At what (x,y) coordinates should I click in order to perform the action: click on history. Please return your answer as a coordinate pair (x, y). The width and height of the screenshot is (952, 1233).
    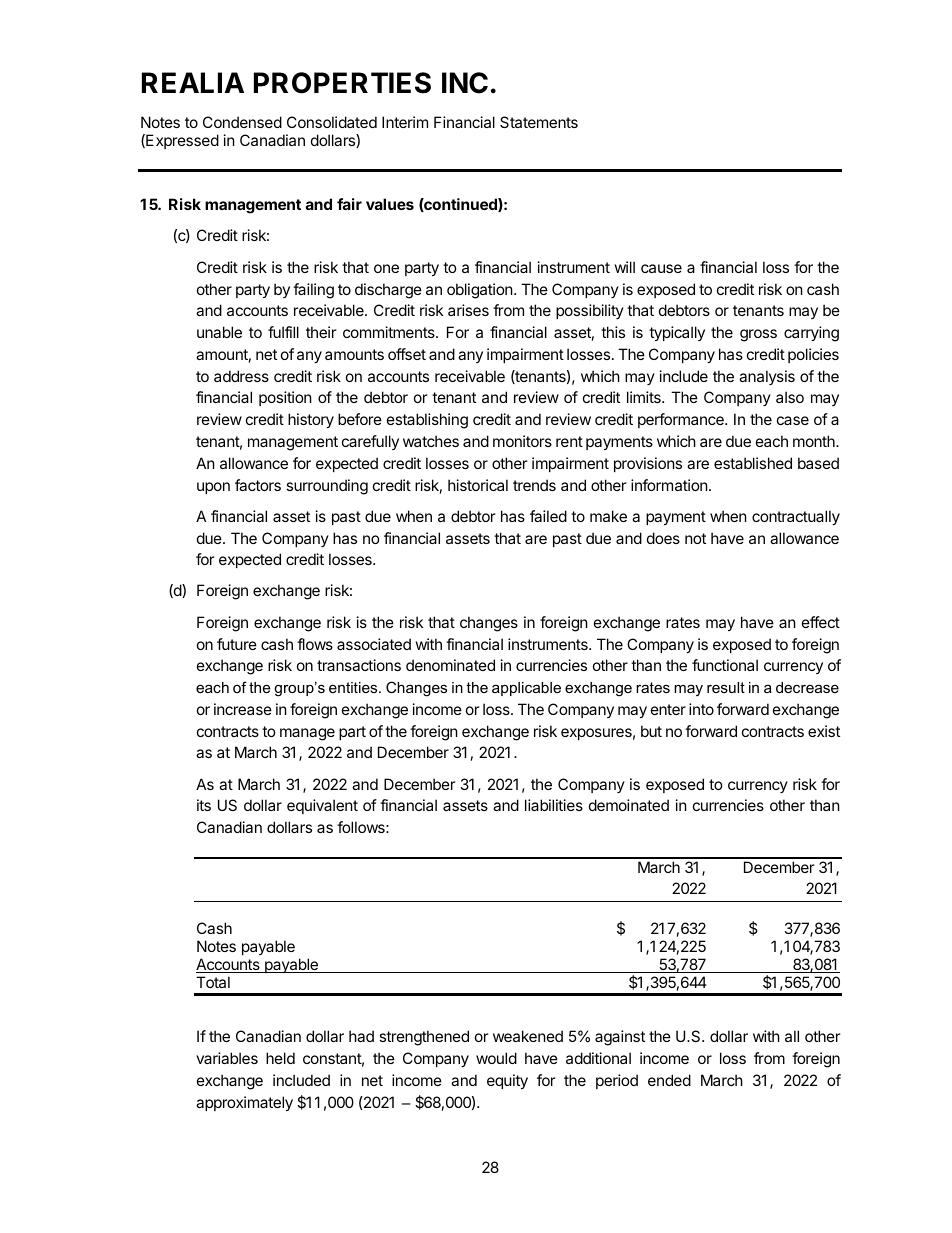
    Looking at the image, I should click on (311, 420).
